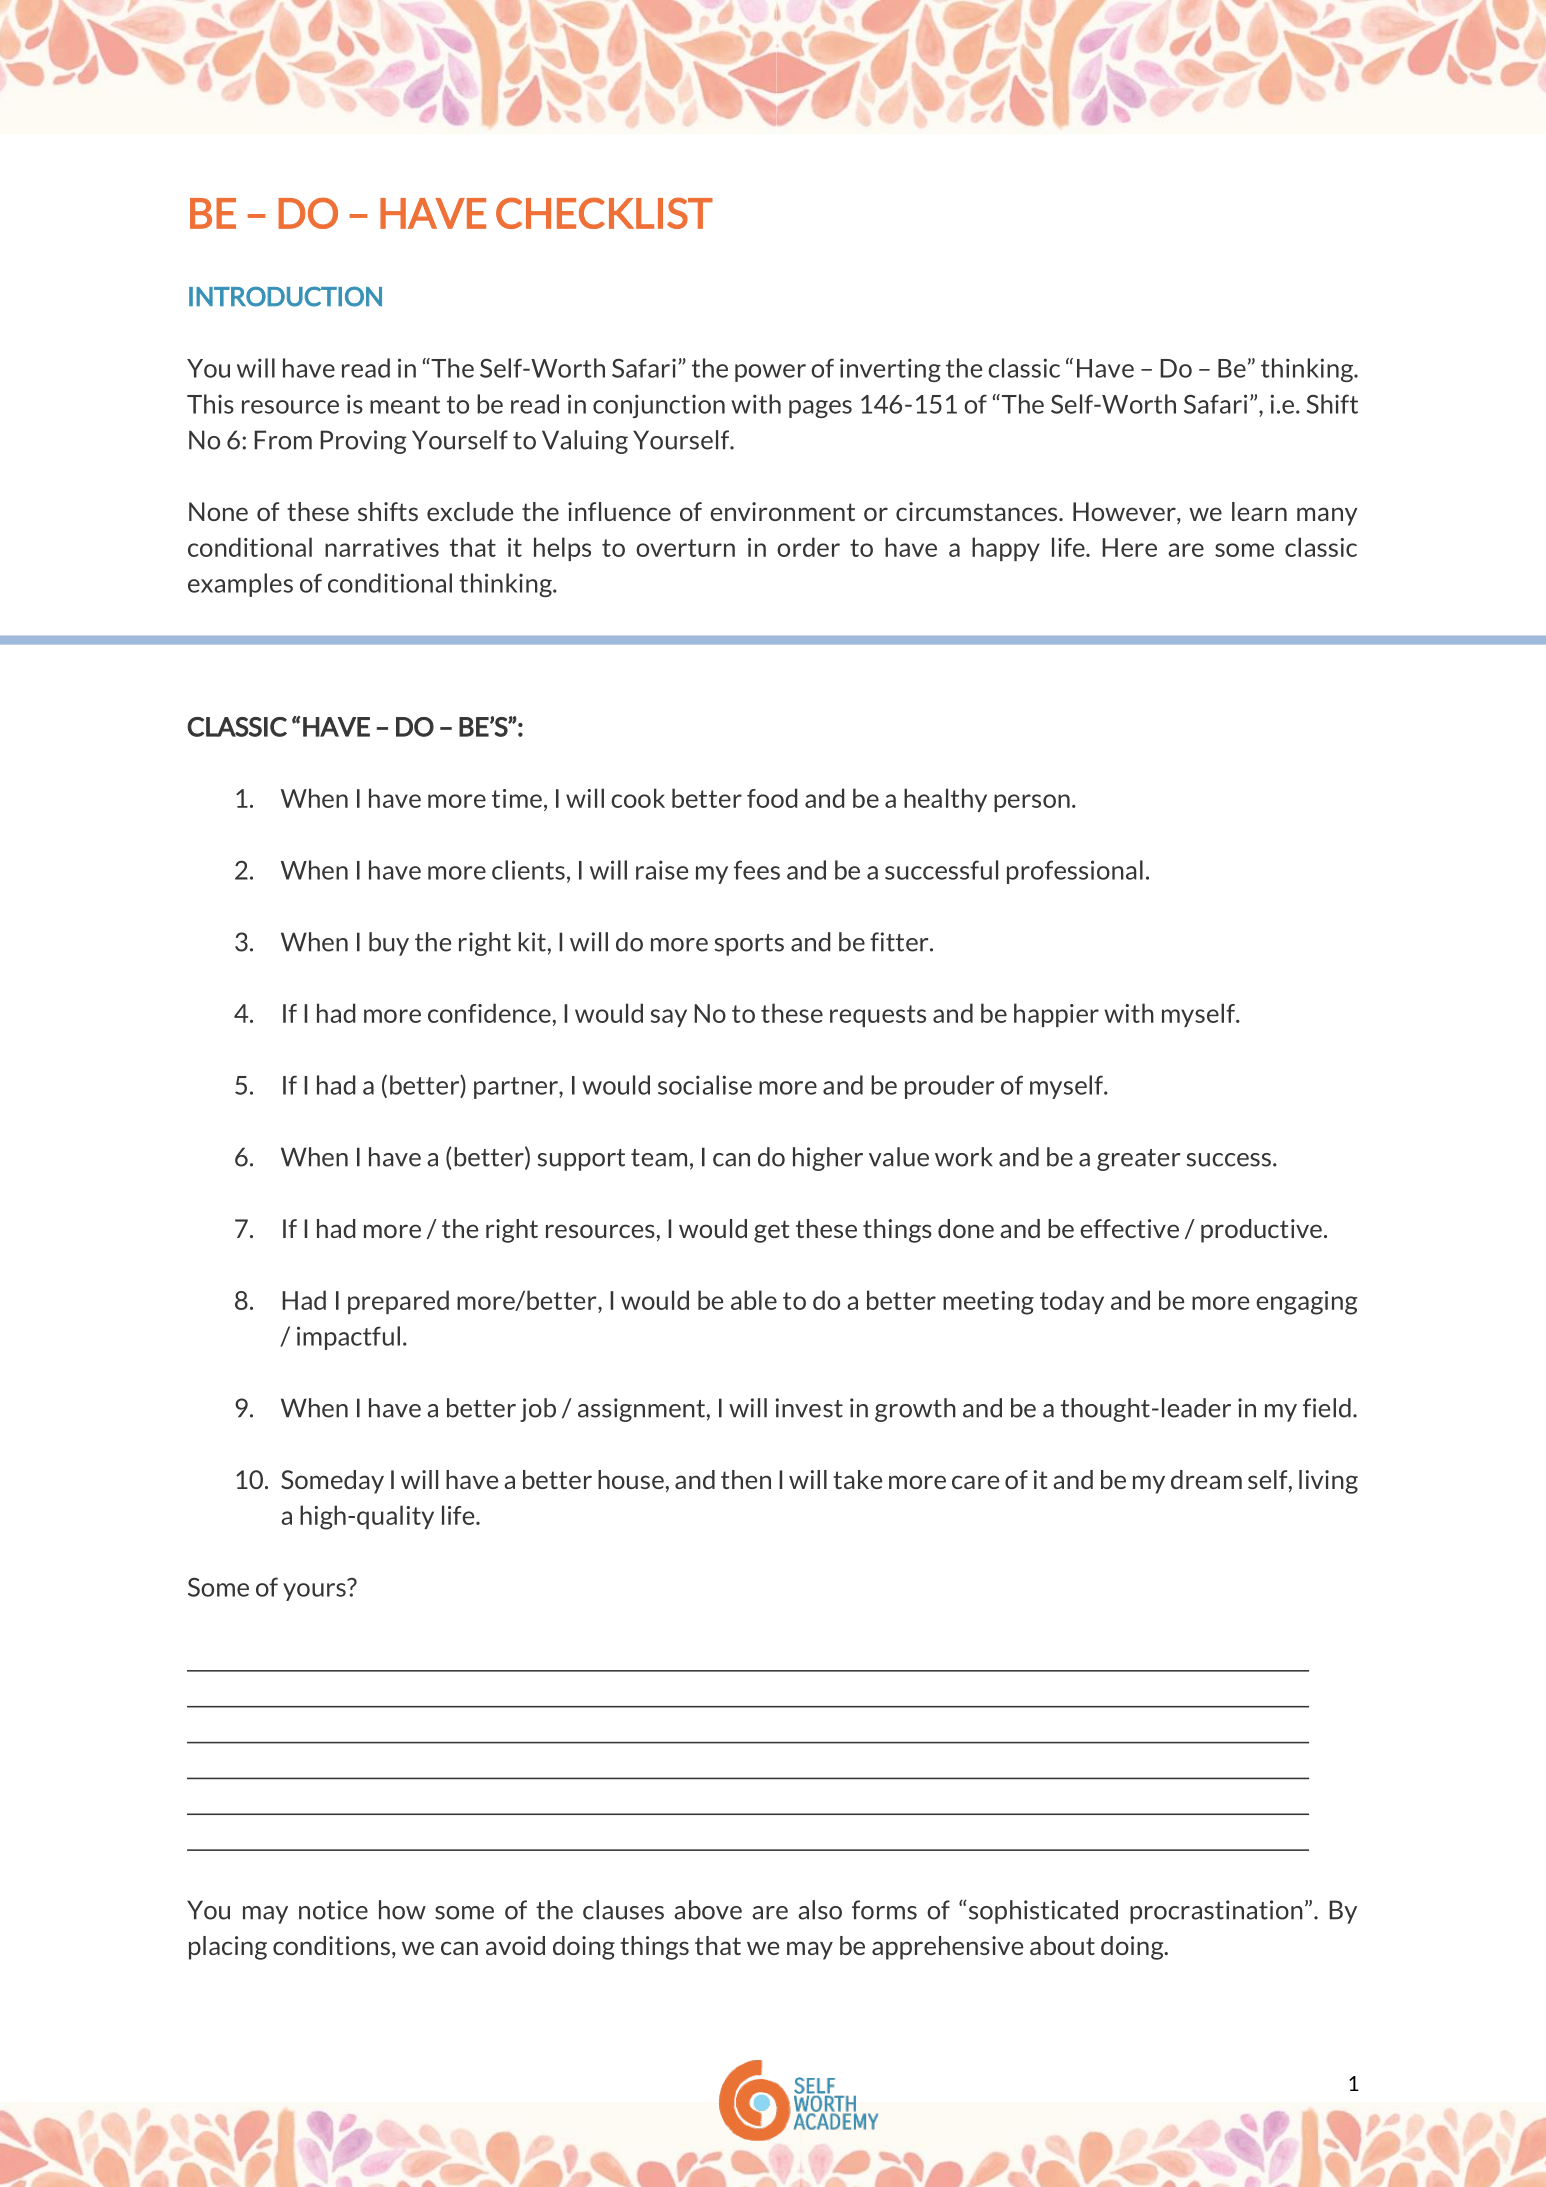 The width and height of the screenshot is (1546, 2187). I want to click on socialise, so click(705, 1085).
